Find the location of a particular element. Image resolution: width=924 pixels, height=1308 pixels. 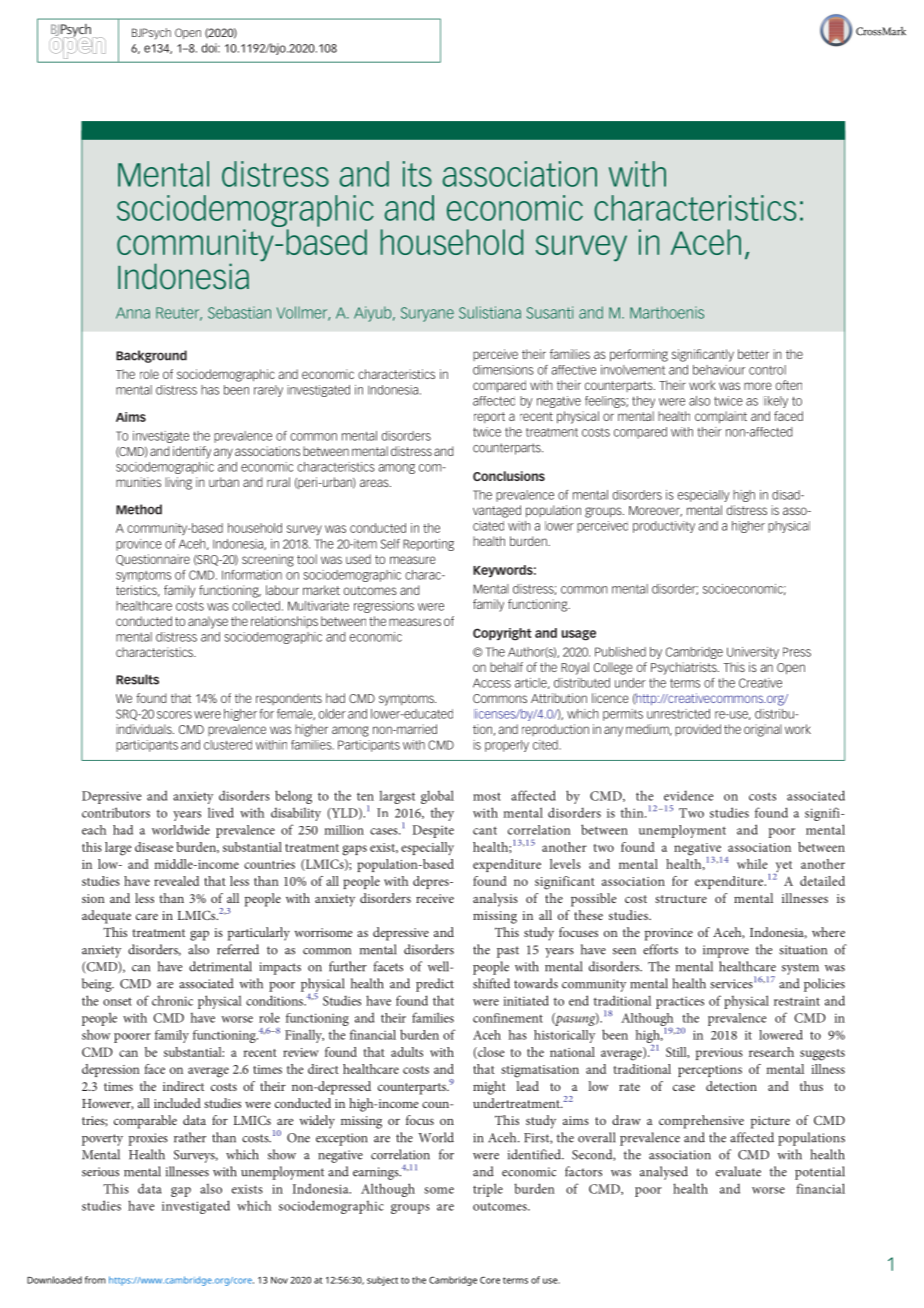

Results is located at coordinates (137, 679).
